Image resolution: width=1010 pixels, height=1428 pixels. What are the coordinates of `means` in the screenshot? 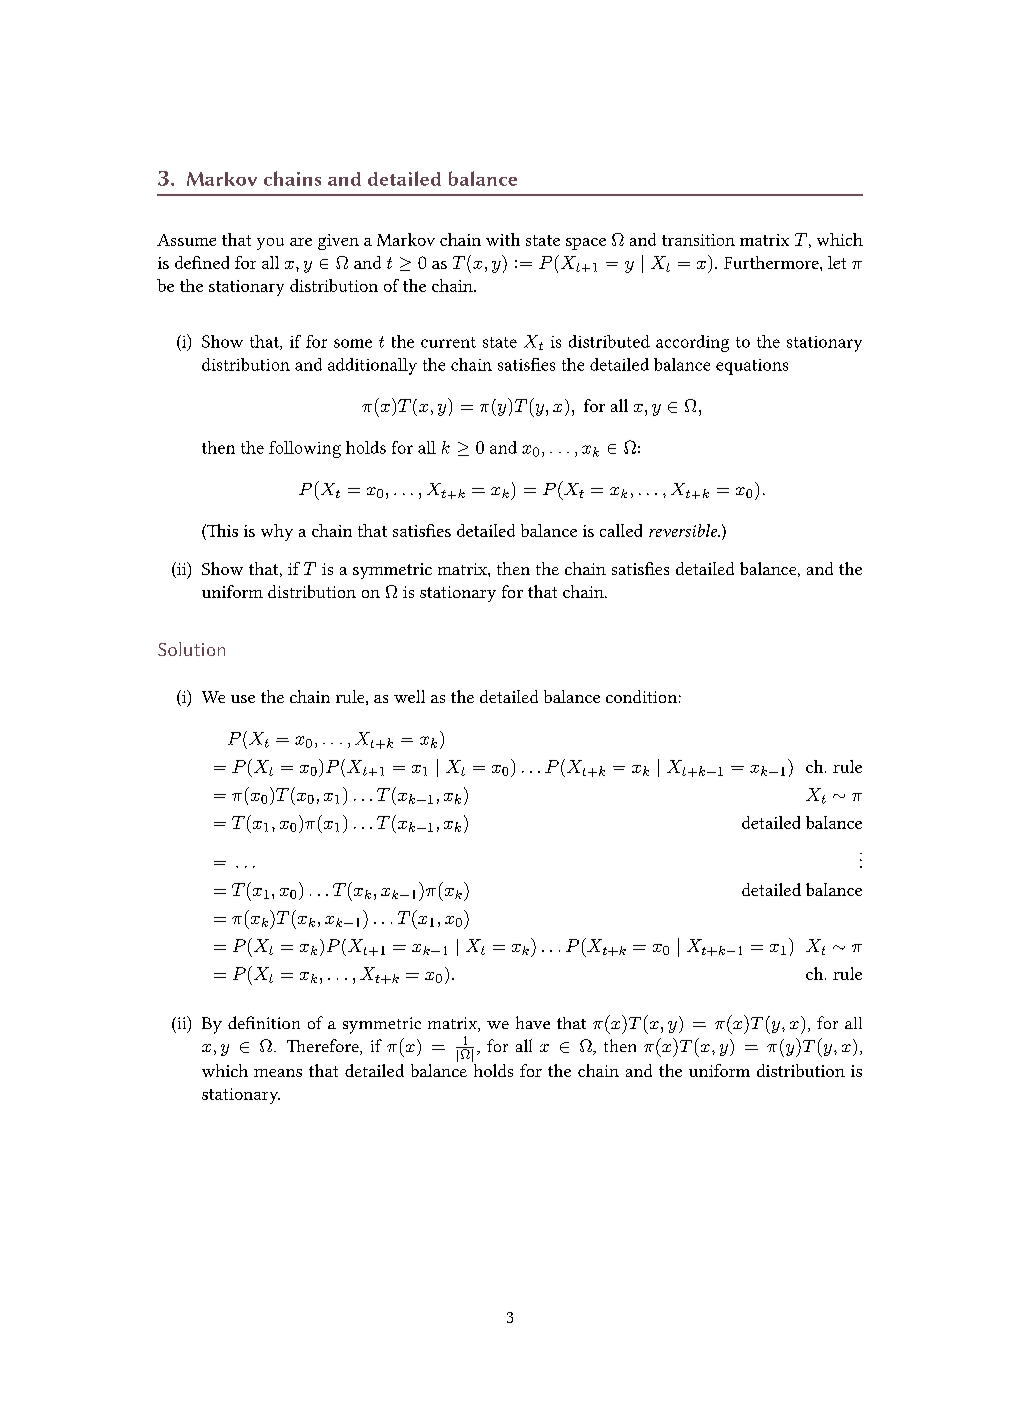 It's located at (278, 1073).
